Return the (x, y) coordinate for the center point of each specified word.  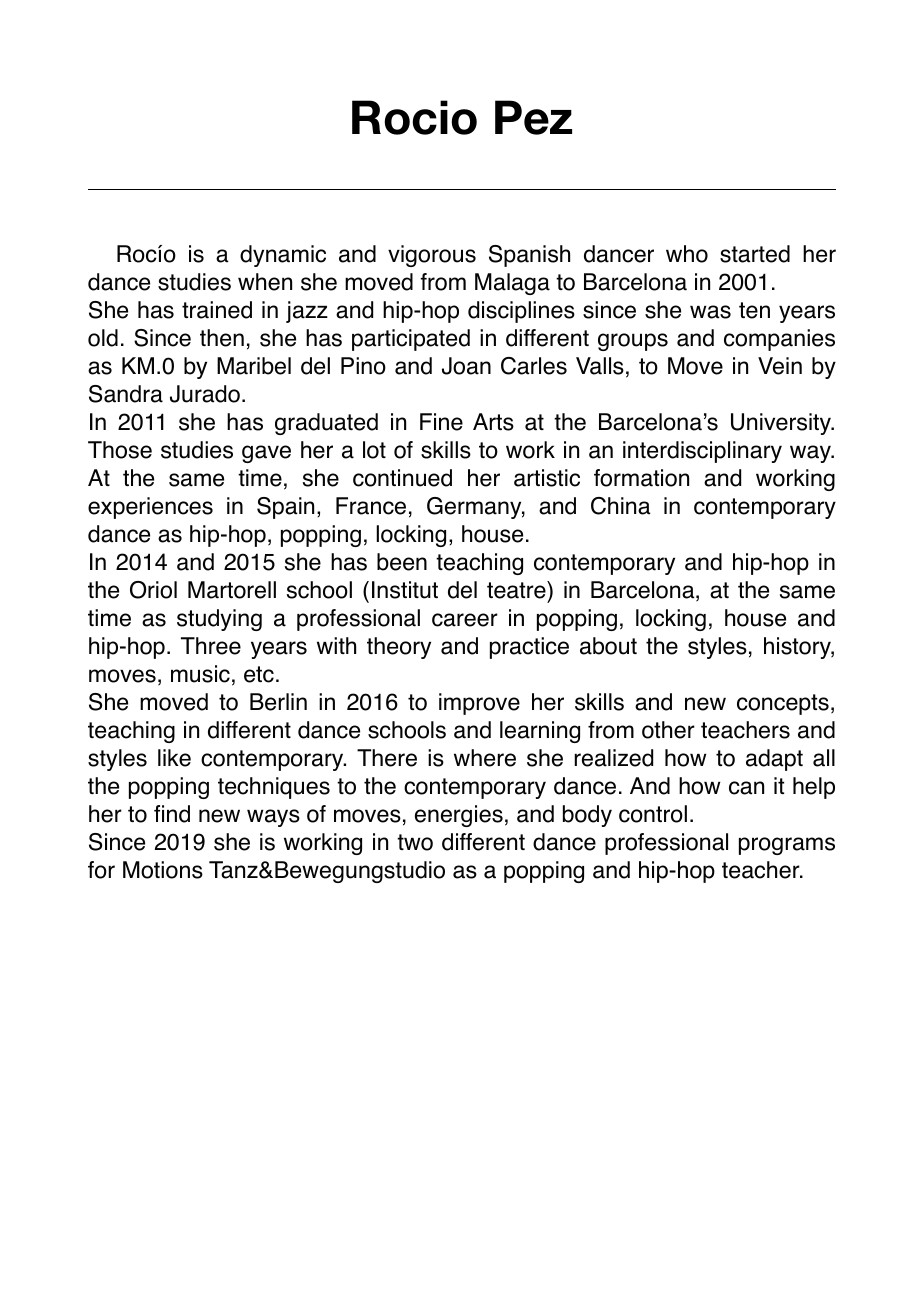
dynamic (283, 256)
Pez (533, 117)
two (415, 842)
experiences (150, 508)
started (755, 254)
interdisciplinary (702, 452)
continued (402, 478)
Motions (163, 870)
